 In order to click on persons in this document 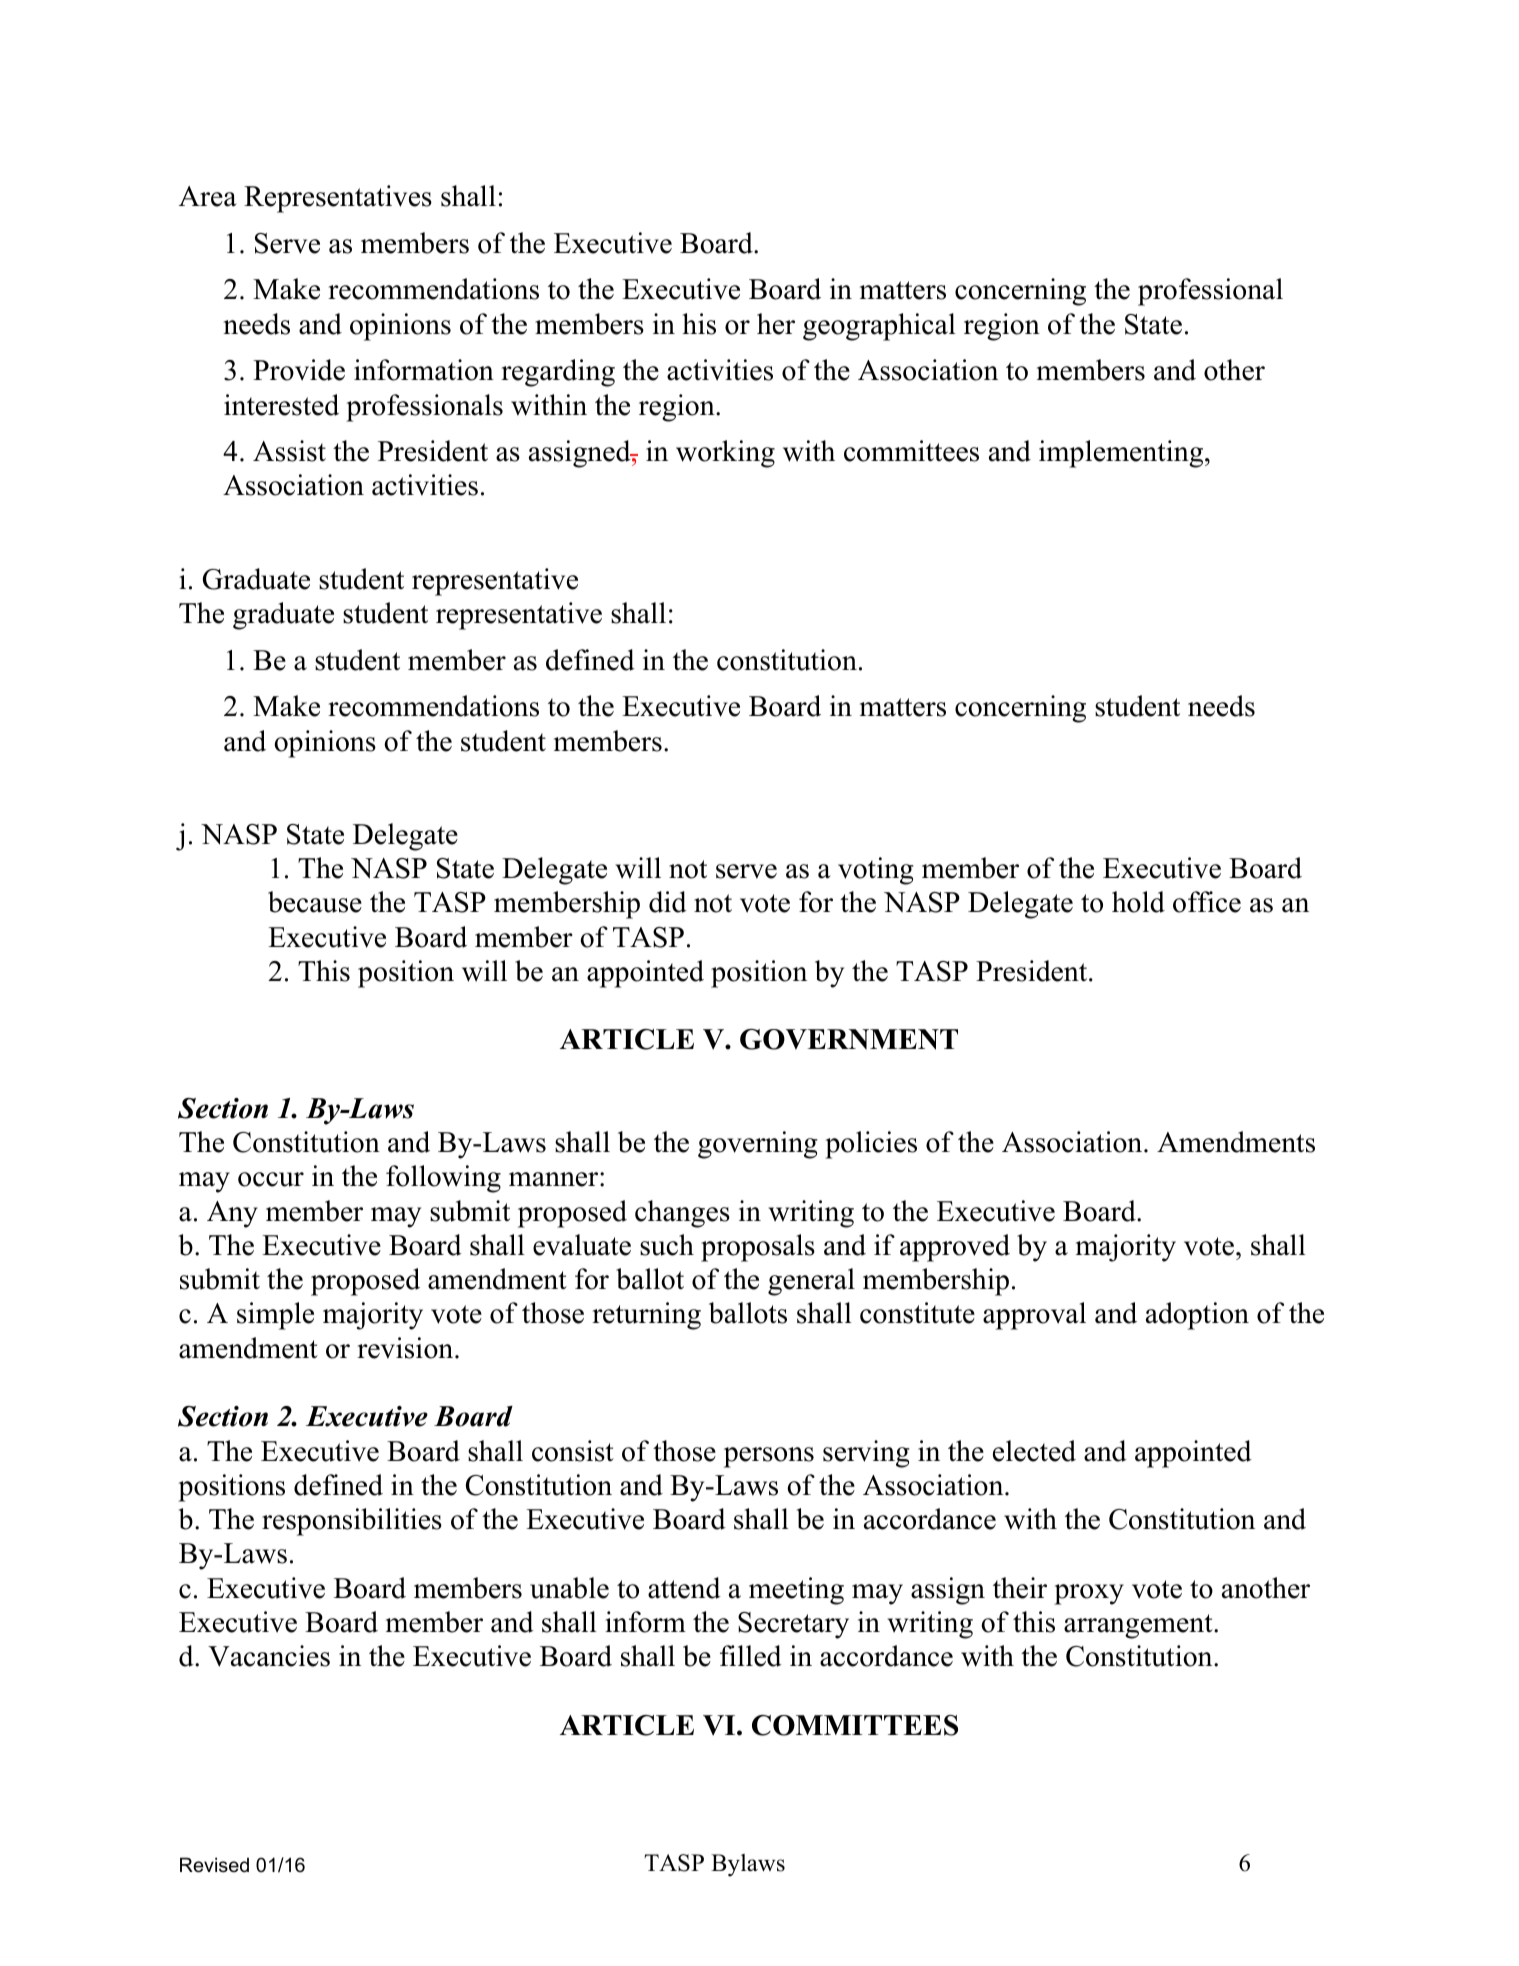, I will do `click(769, 1457)`.
